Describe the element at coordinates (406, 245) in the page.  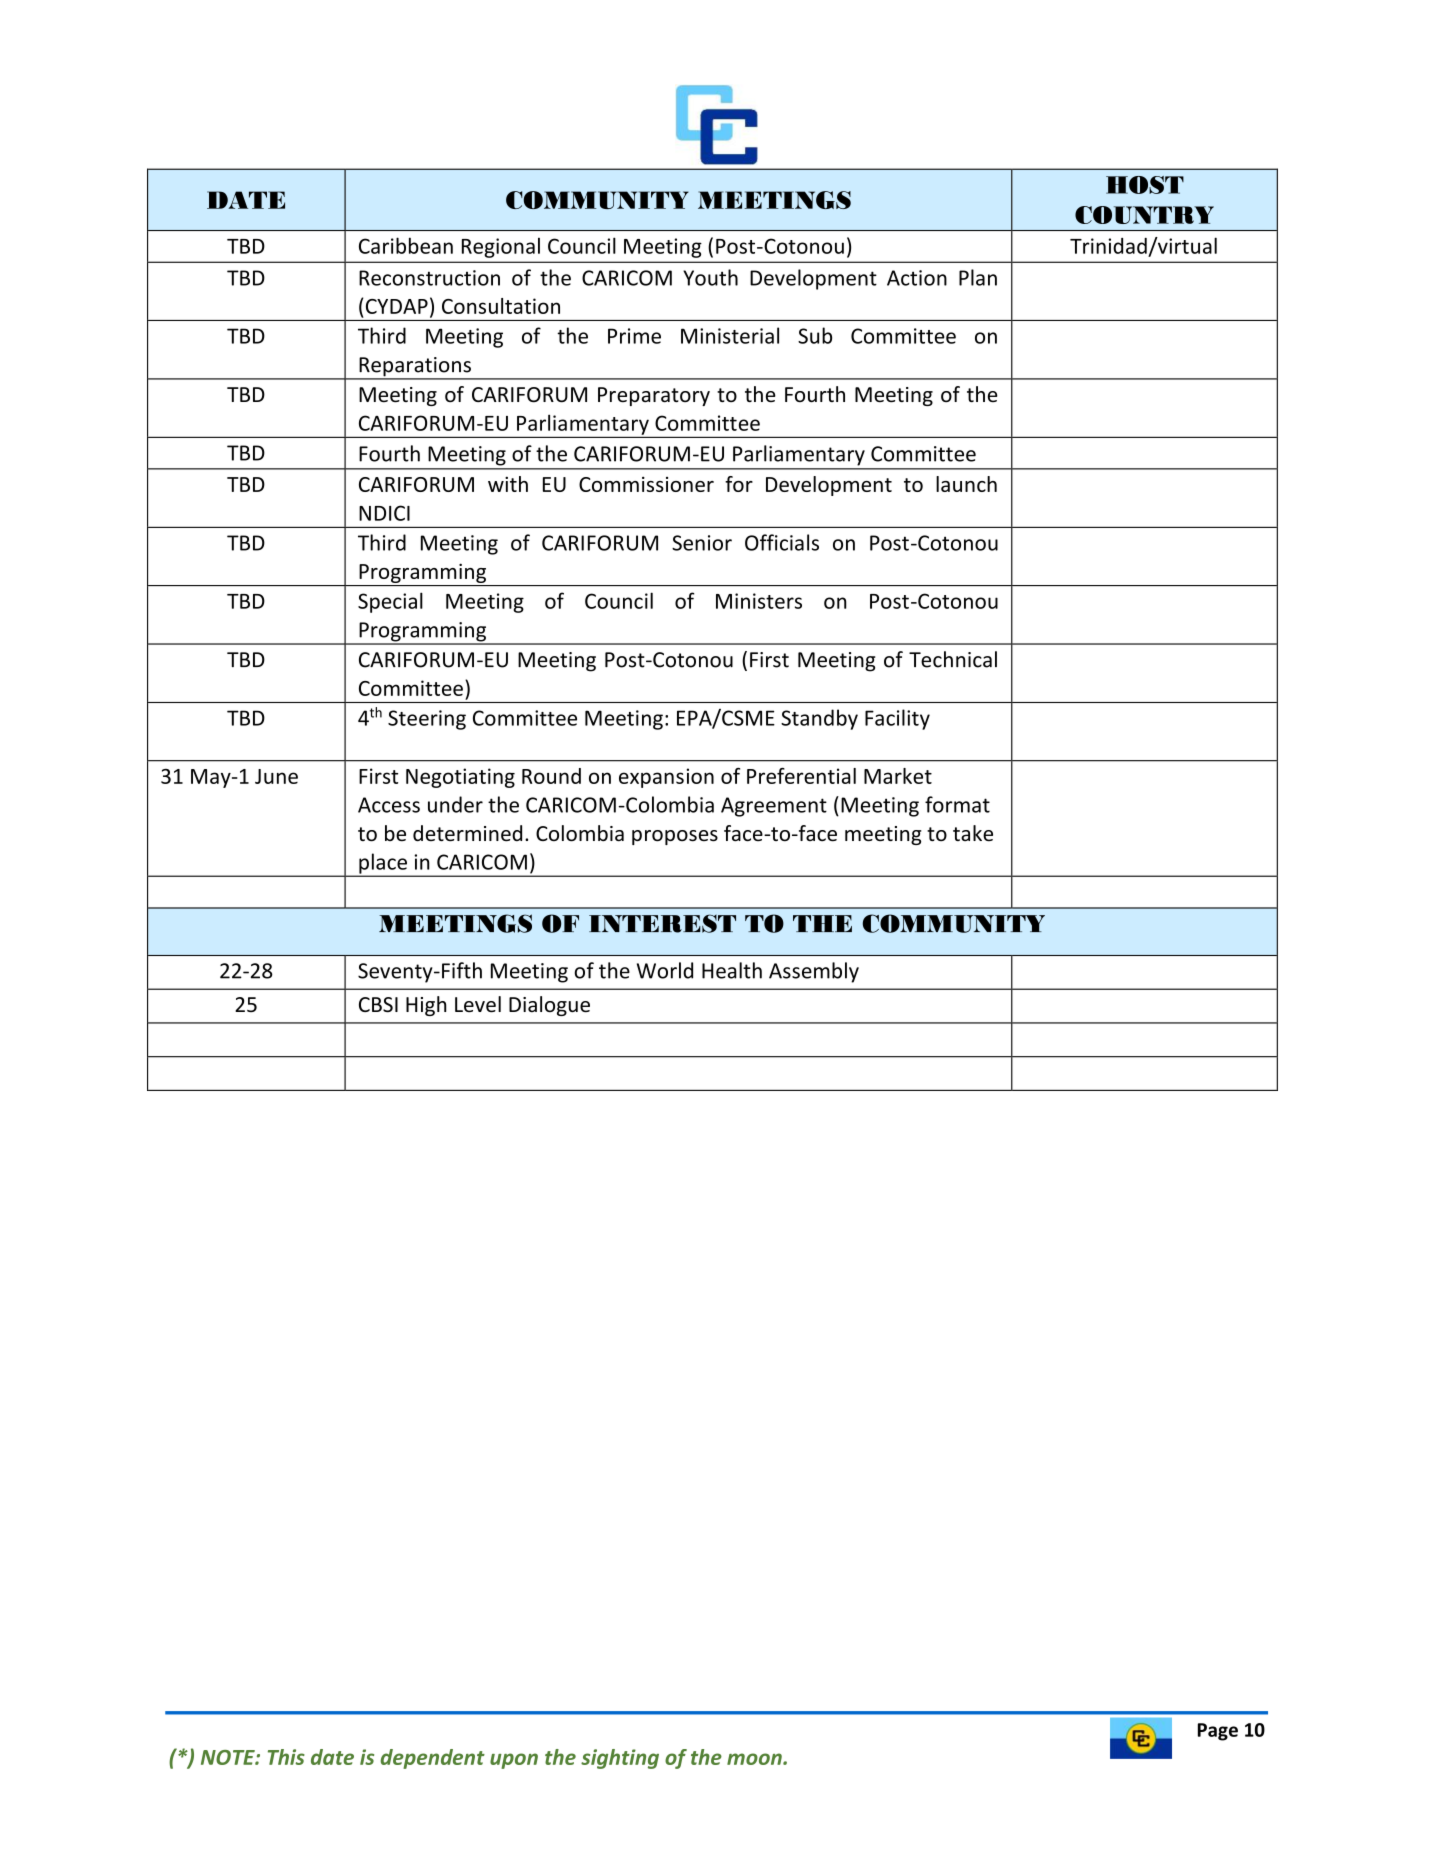
I see `Caribbean` at that location.
